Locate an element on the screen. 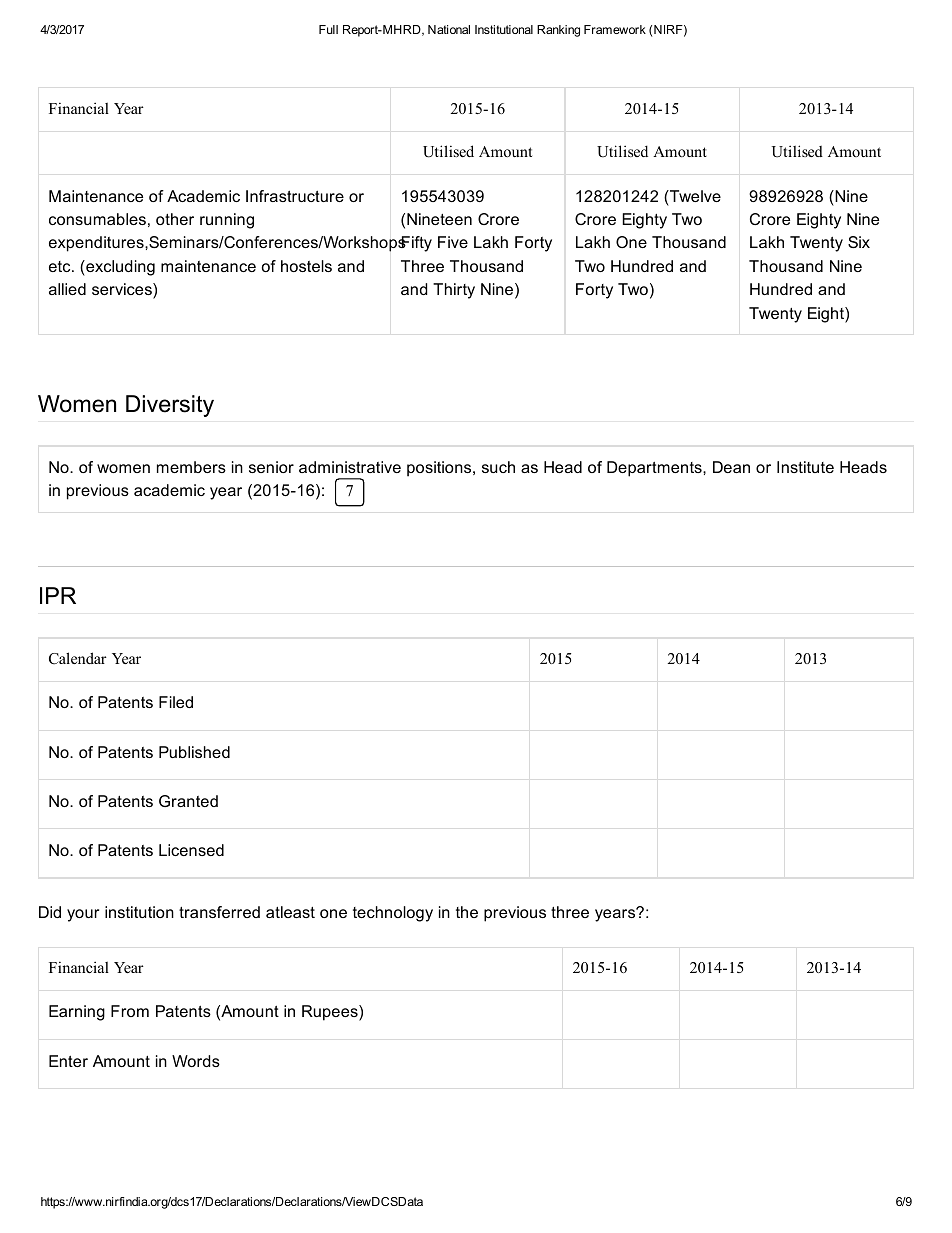 The width and height of the screenshot is (952, 1233). Institute is located at coordinates (805, 467).
